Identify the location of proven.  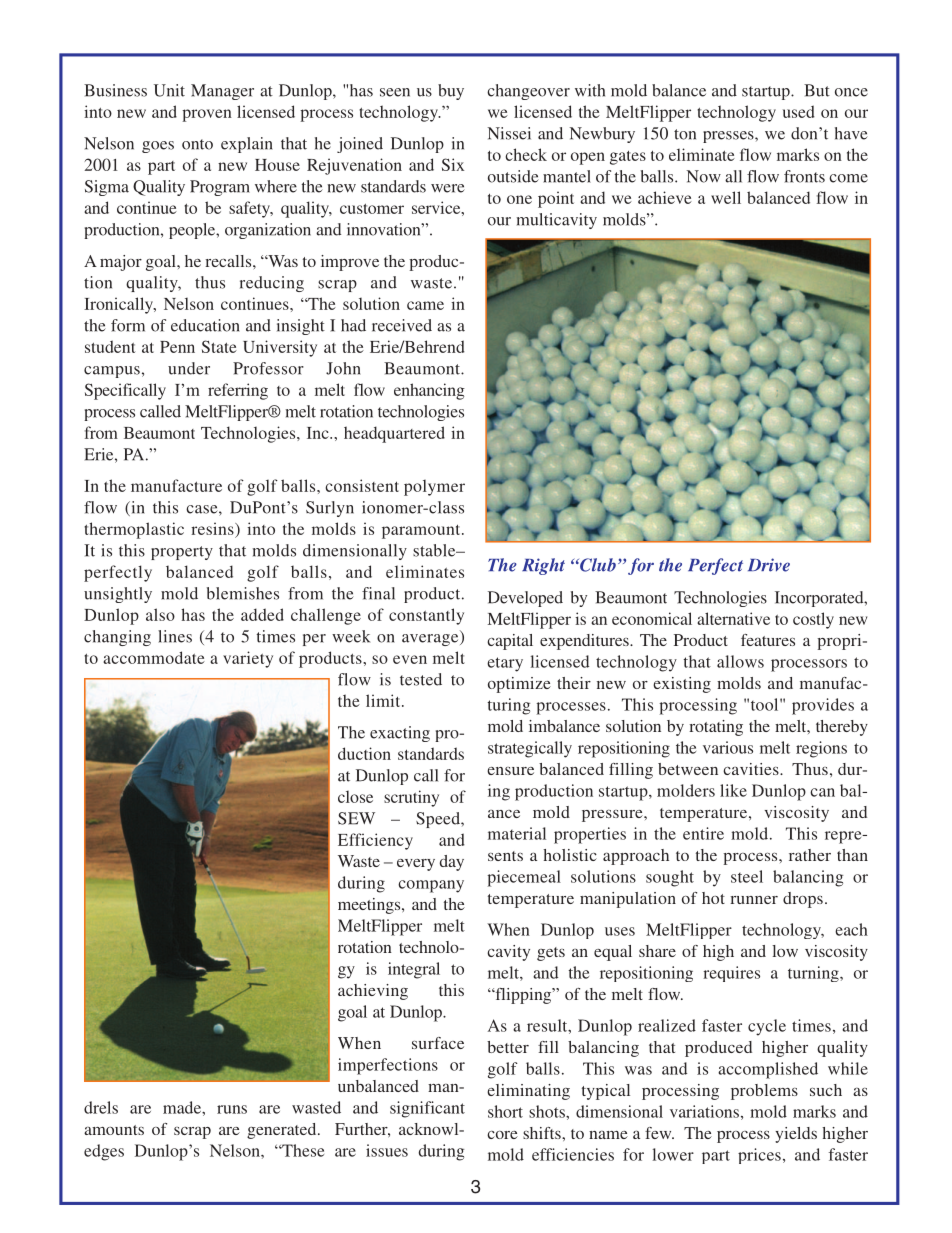
(207, 115).
